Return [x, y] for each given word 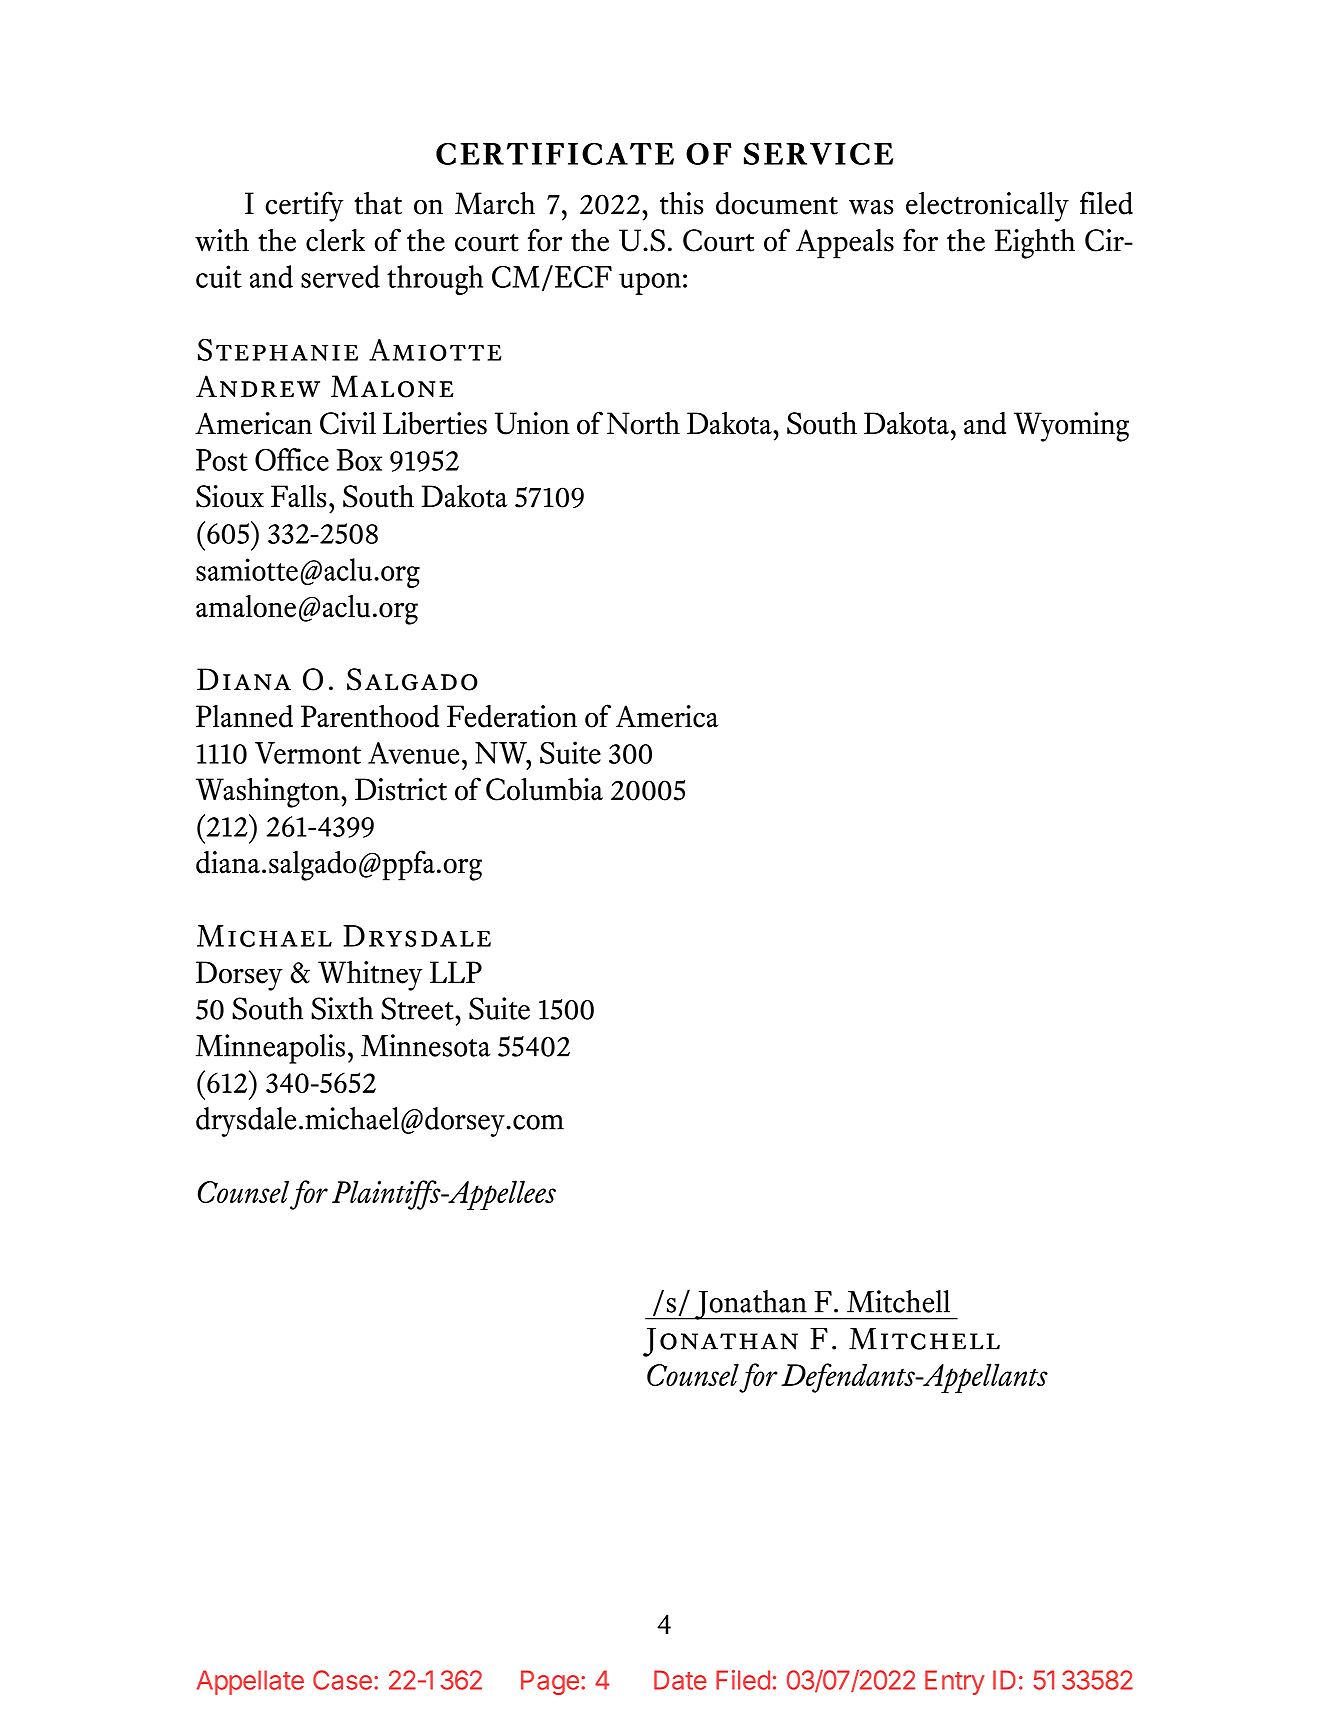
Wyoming [1071, 427]
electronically [987, 207]
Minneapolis [270, 1049]
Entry [955, 1682]
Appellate [250, 1682]
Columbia [544, 789]
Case [342, 1680]
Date [680, 1680]
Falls [298, 496]
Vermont [308, 753]
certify [304, 206]
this [681, 203]
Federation [512, 716]
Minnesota [425, 1045]
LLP [456, 972]
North [643, 423]
